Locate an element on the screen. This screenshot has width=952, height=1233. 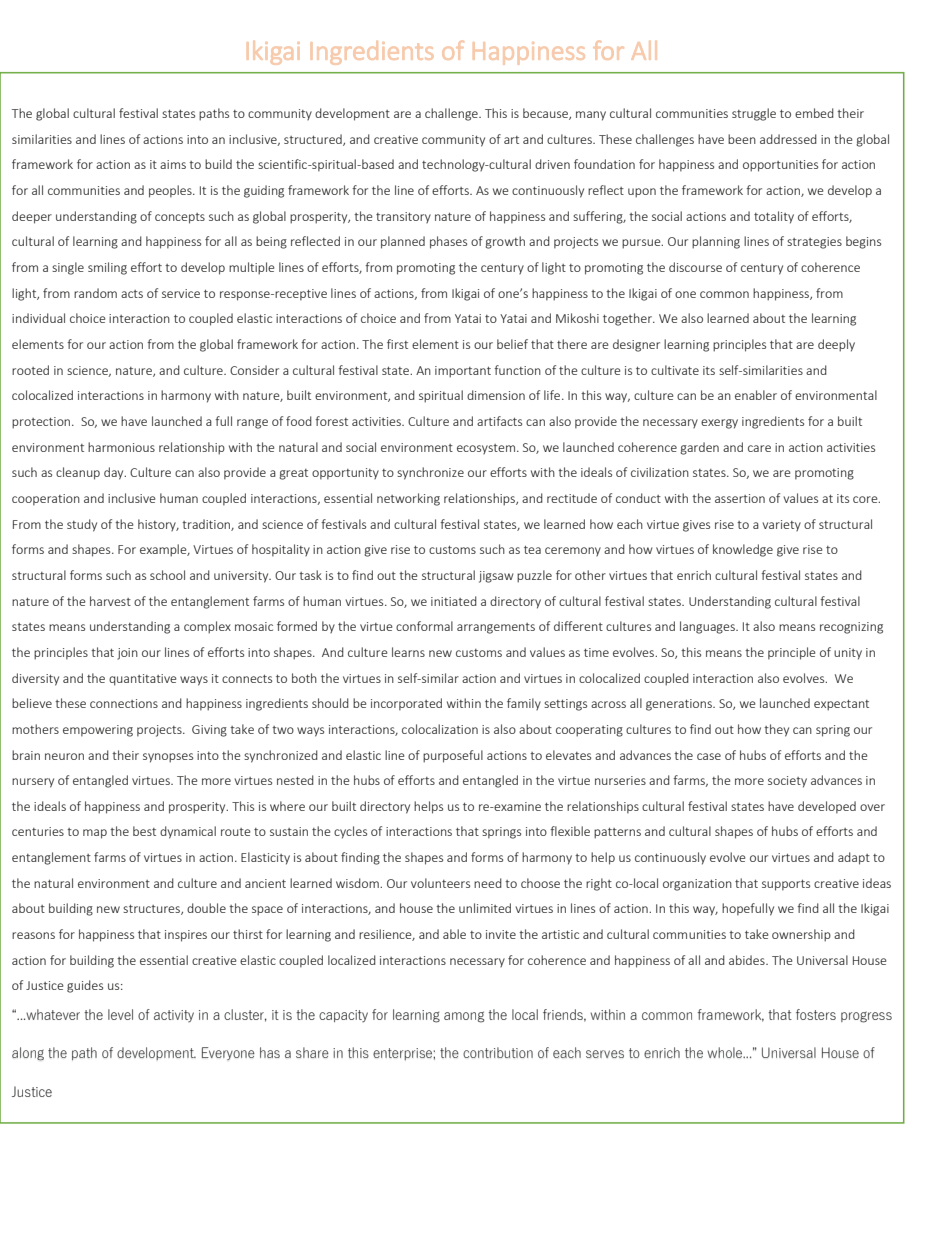
school is located at coordinates (167, 575).
